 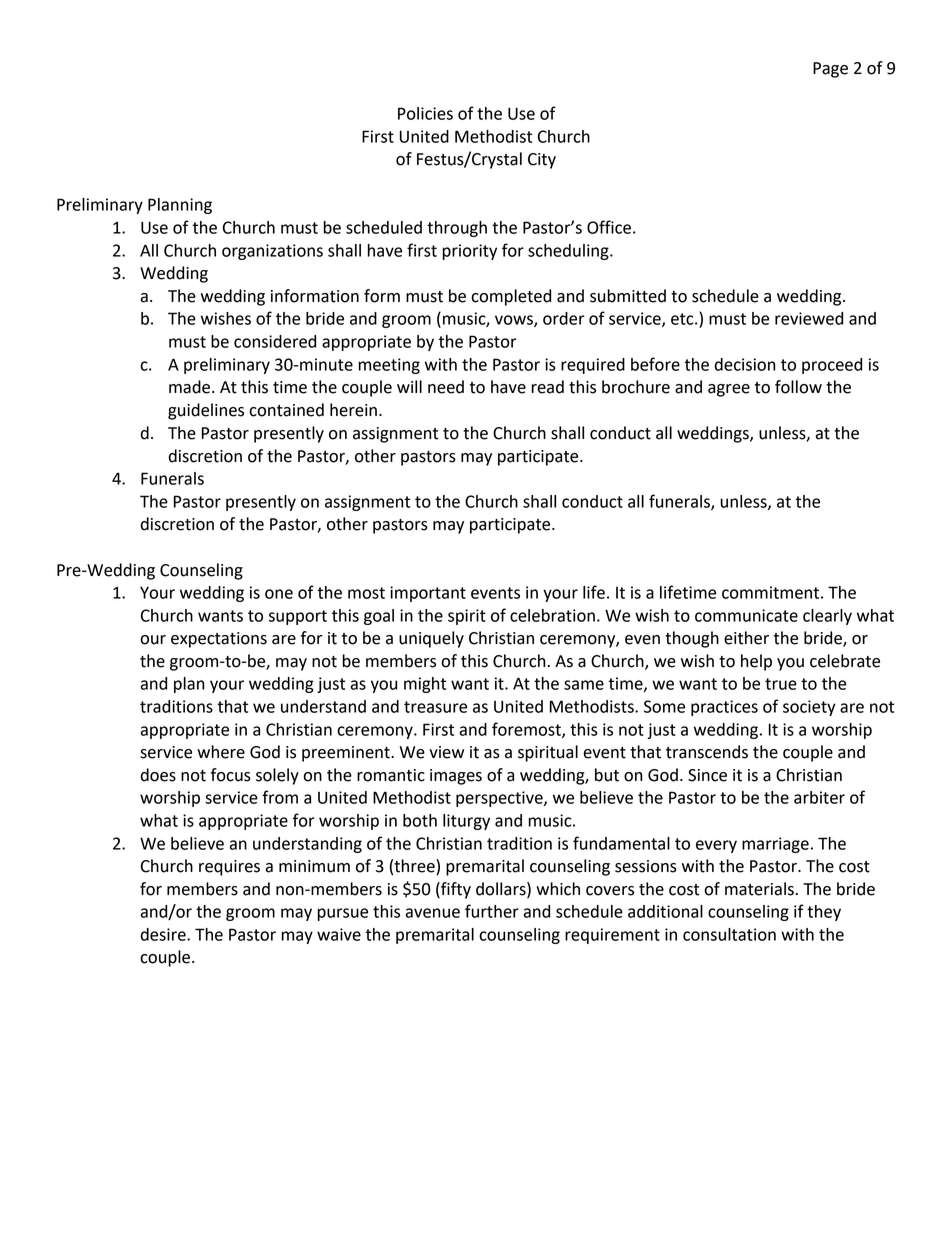 What do you see at coordinates (492, 911) in the image?
I see `further` at bounding box center [492, 911].
